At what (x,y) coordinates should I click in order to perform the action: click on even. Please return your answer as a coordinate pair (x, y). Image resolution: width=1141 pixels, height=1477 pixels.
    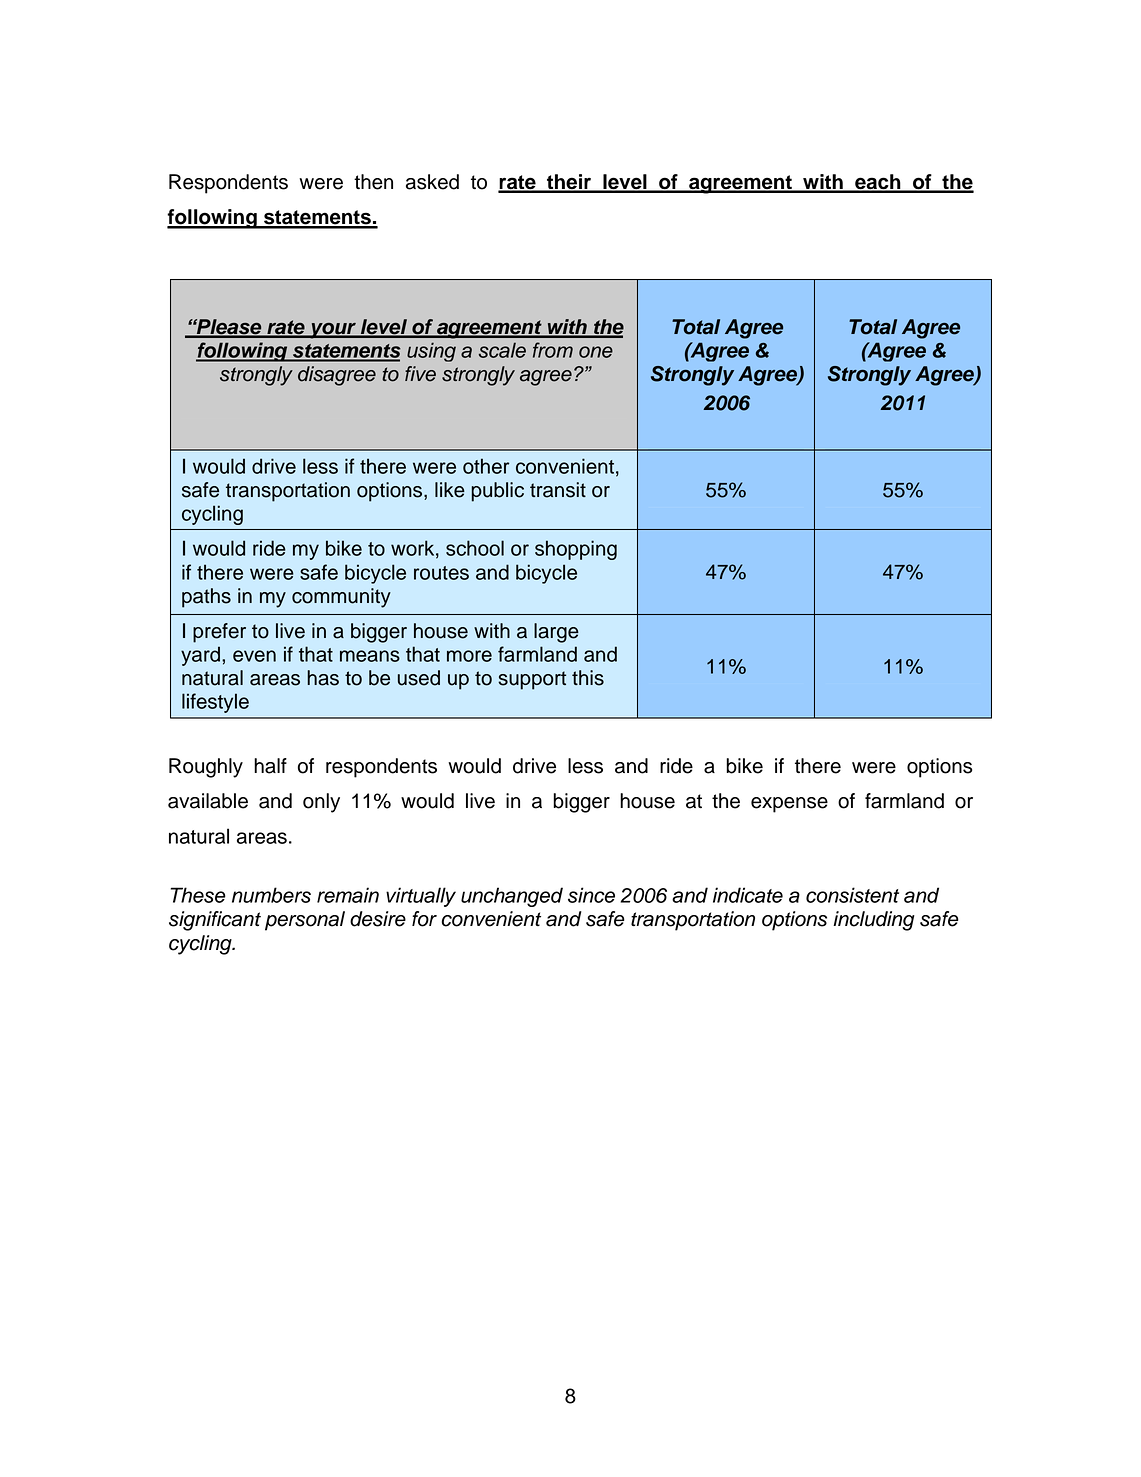
    Looking at the image, I should click on (254, 656).
